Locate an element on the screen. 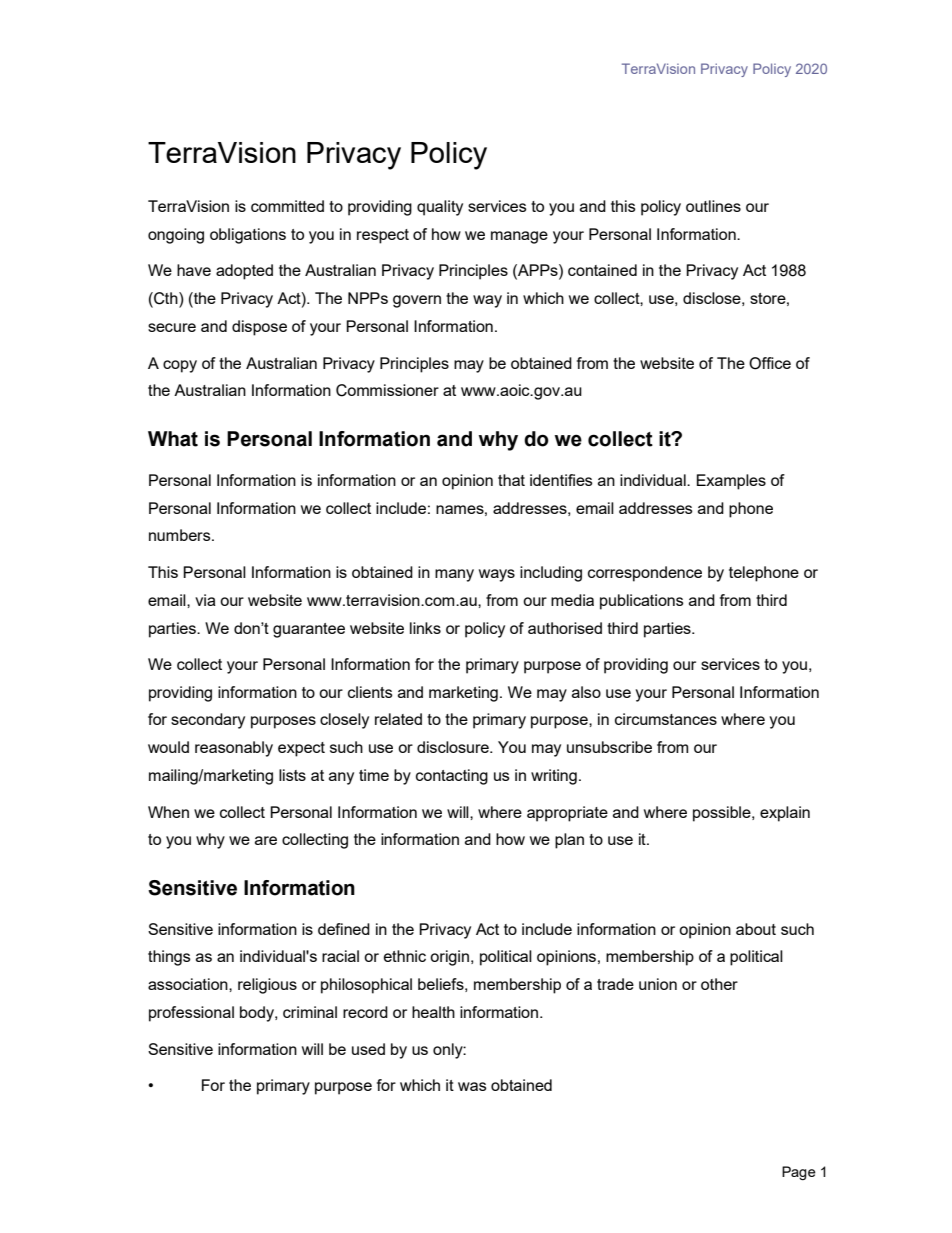 The image size is (952, 1233). Page is located at coordinates (799, 1173).
